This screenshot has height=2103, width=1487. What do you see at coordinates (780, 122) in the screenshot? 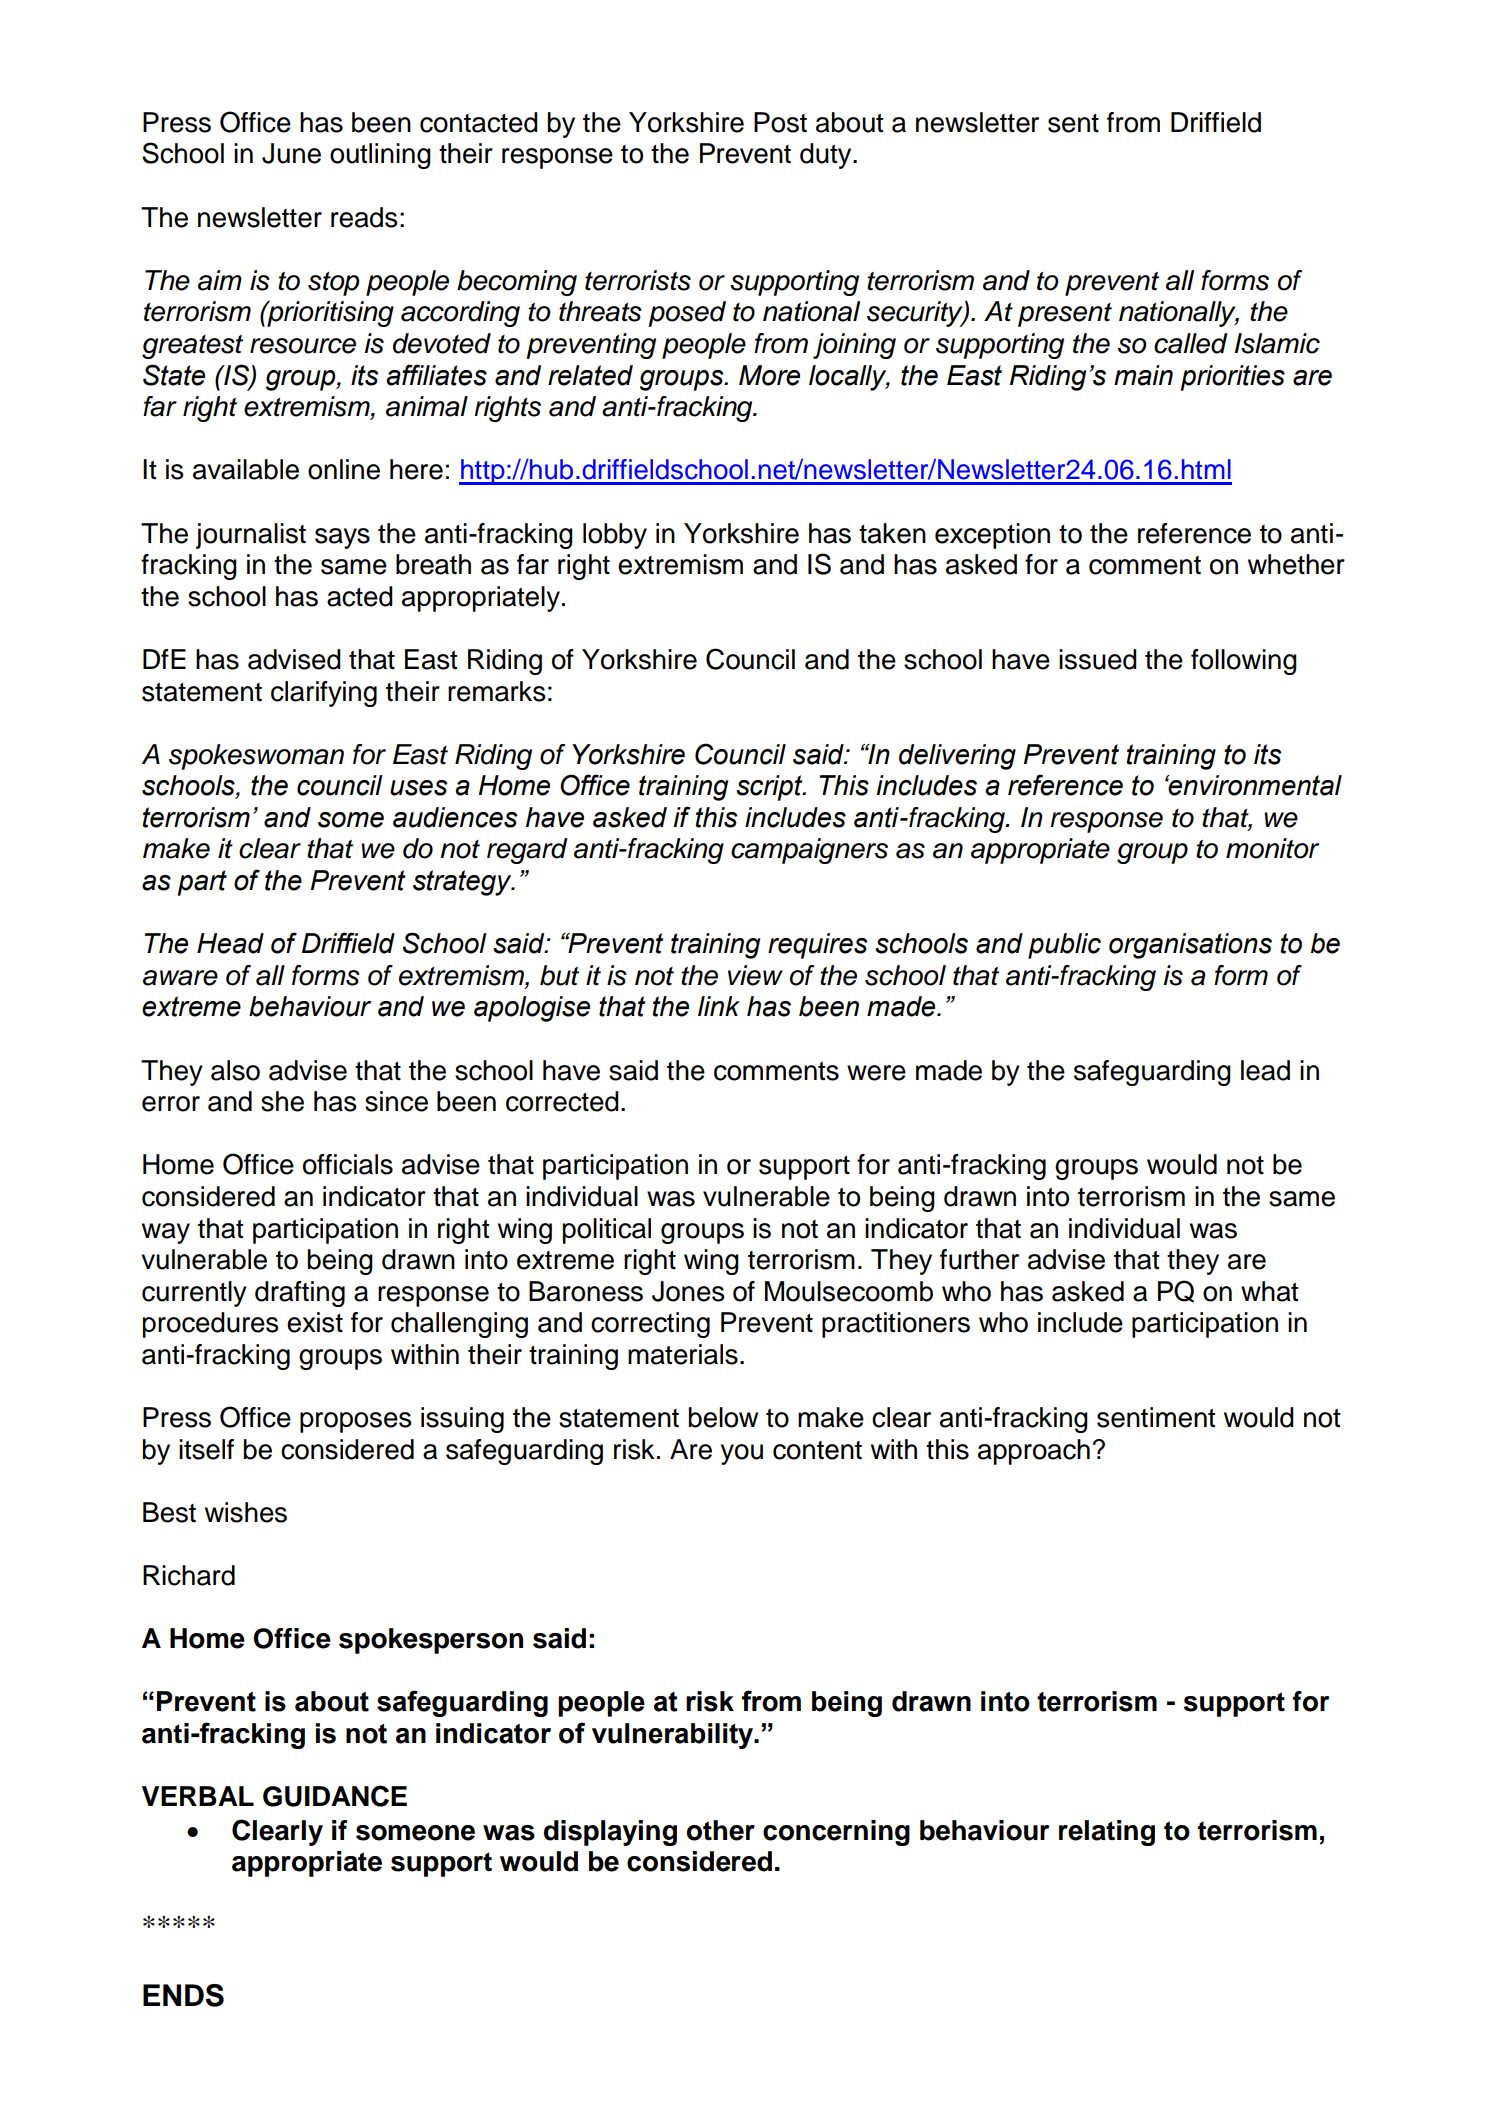
I see `Post` at bounding box center [780, 122].
